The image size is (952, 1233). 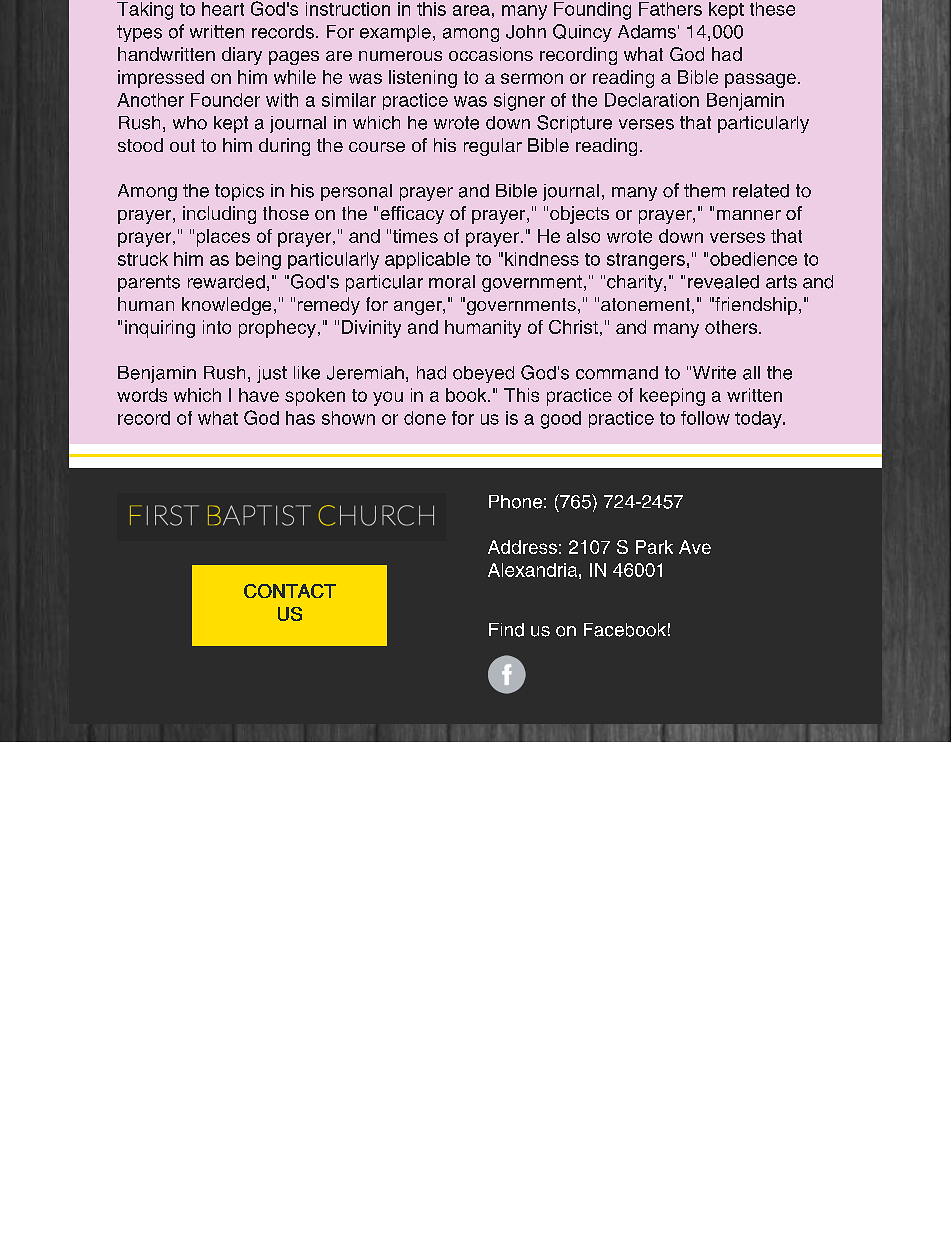 I want to click on Fathers, so click(x=670, y=9).
